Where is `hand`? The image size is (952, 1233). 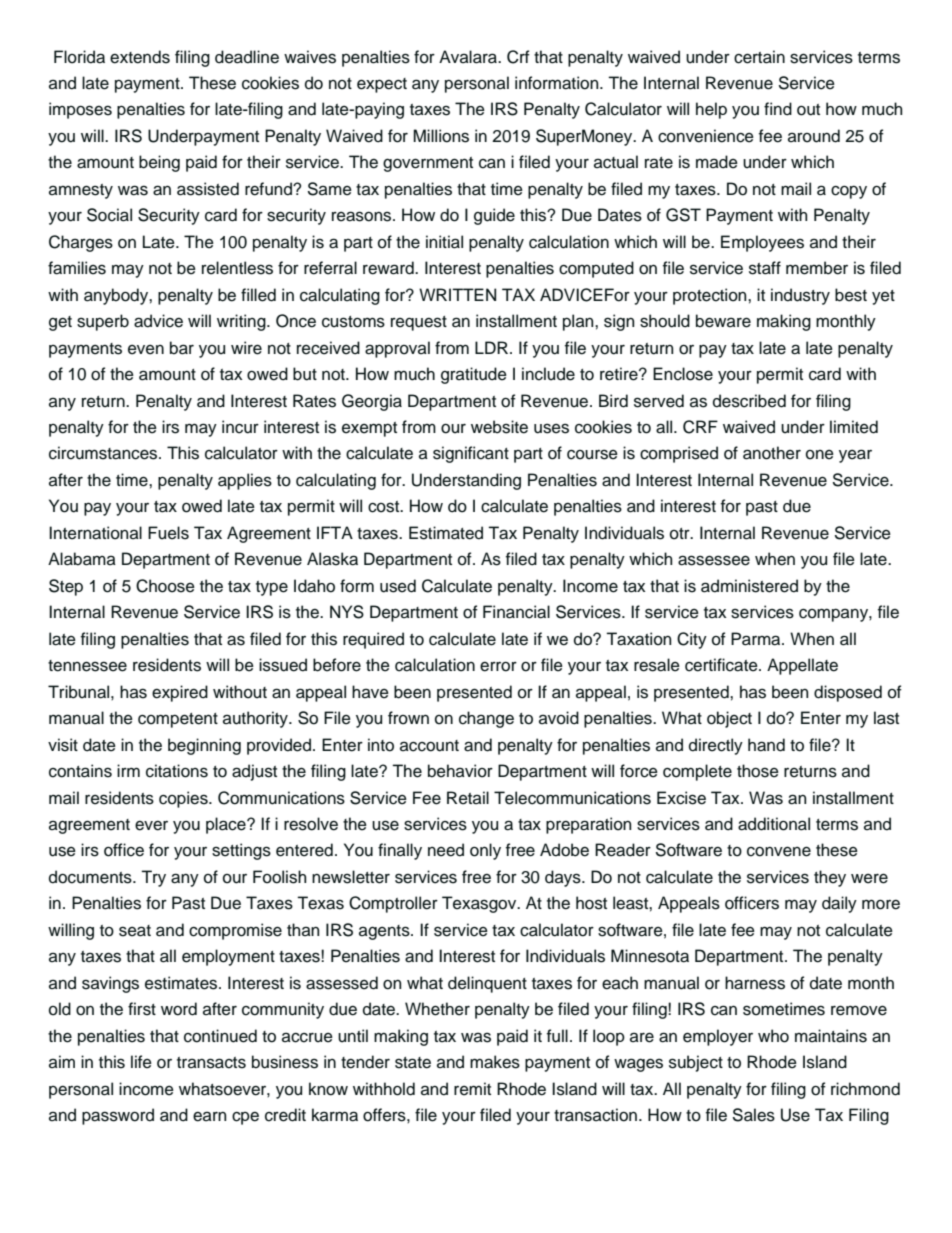 hand is located at coordinates (766, 745).
